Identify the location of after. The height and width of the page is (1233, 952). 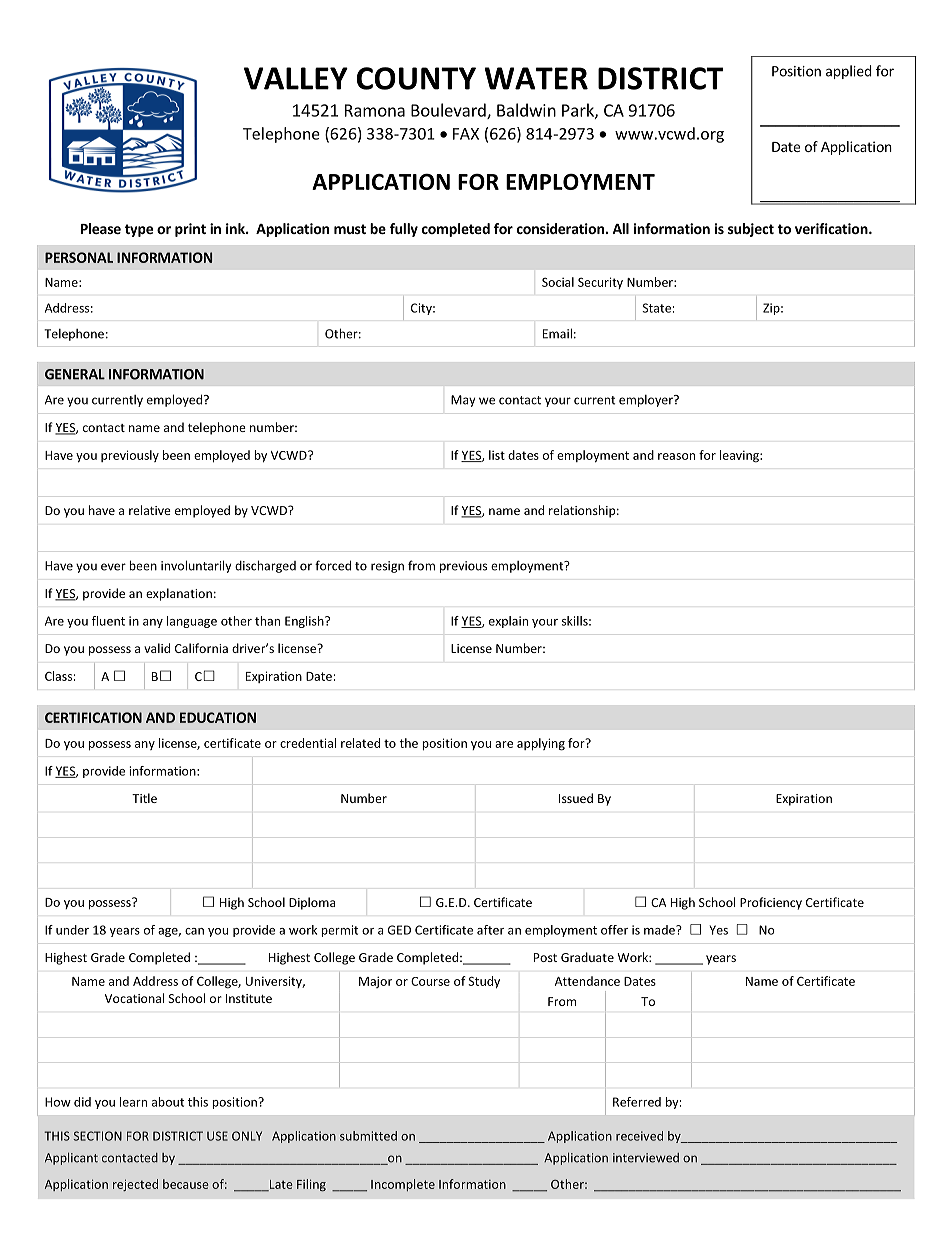
(490, 930).
